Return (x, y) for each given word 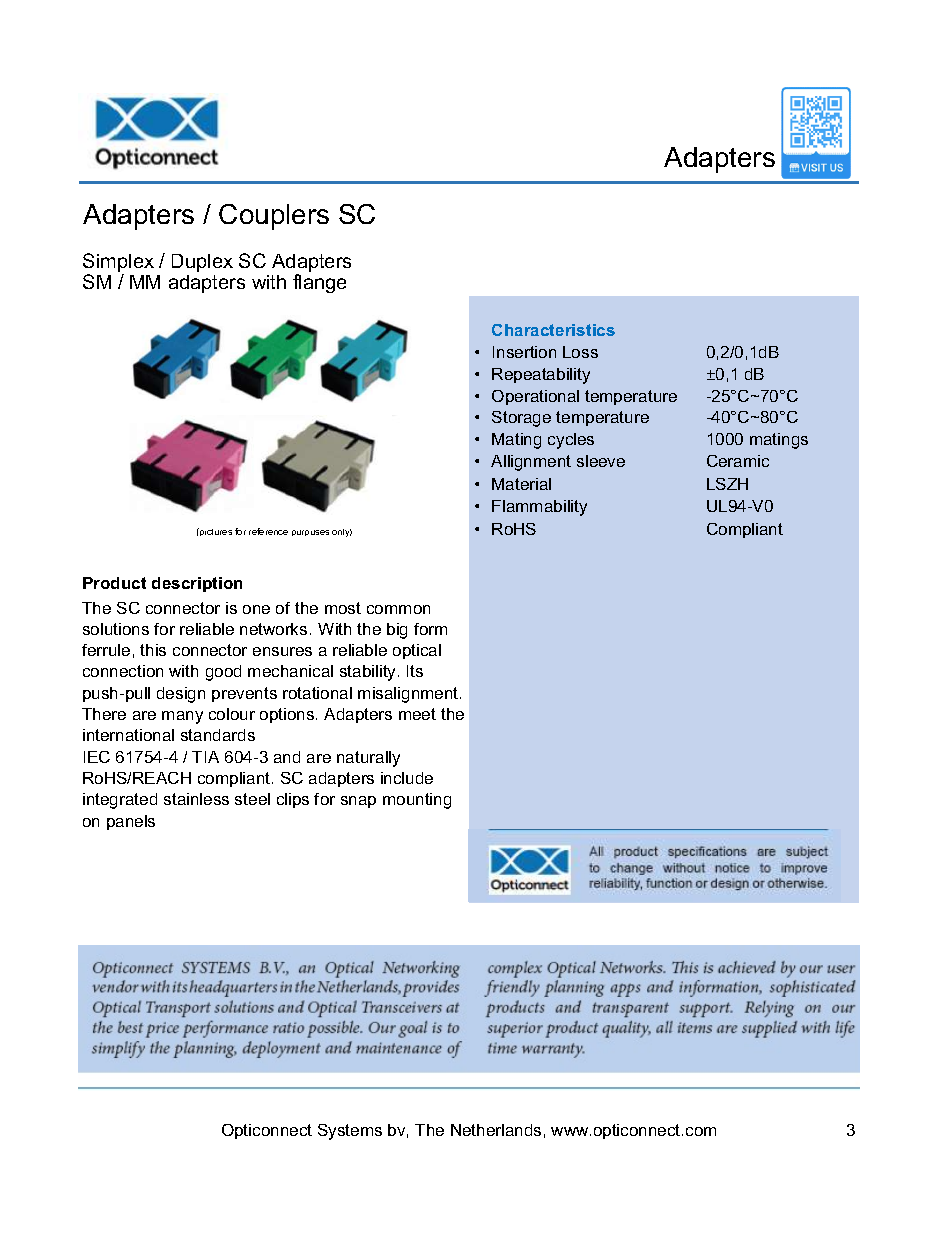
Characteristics (553, 330)
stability (369, 673)
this (153, 650)
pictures (215, 532)
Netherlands (496, 1130)
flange (319, 283)
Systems (350, 1132)
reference (268, 531)
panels (131, 822)
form (430, 629)
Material (521, 484)
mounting (417, 801)
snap (358, 802)
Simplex (118, 264)
